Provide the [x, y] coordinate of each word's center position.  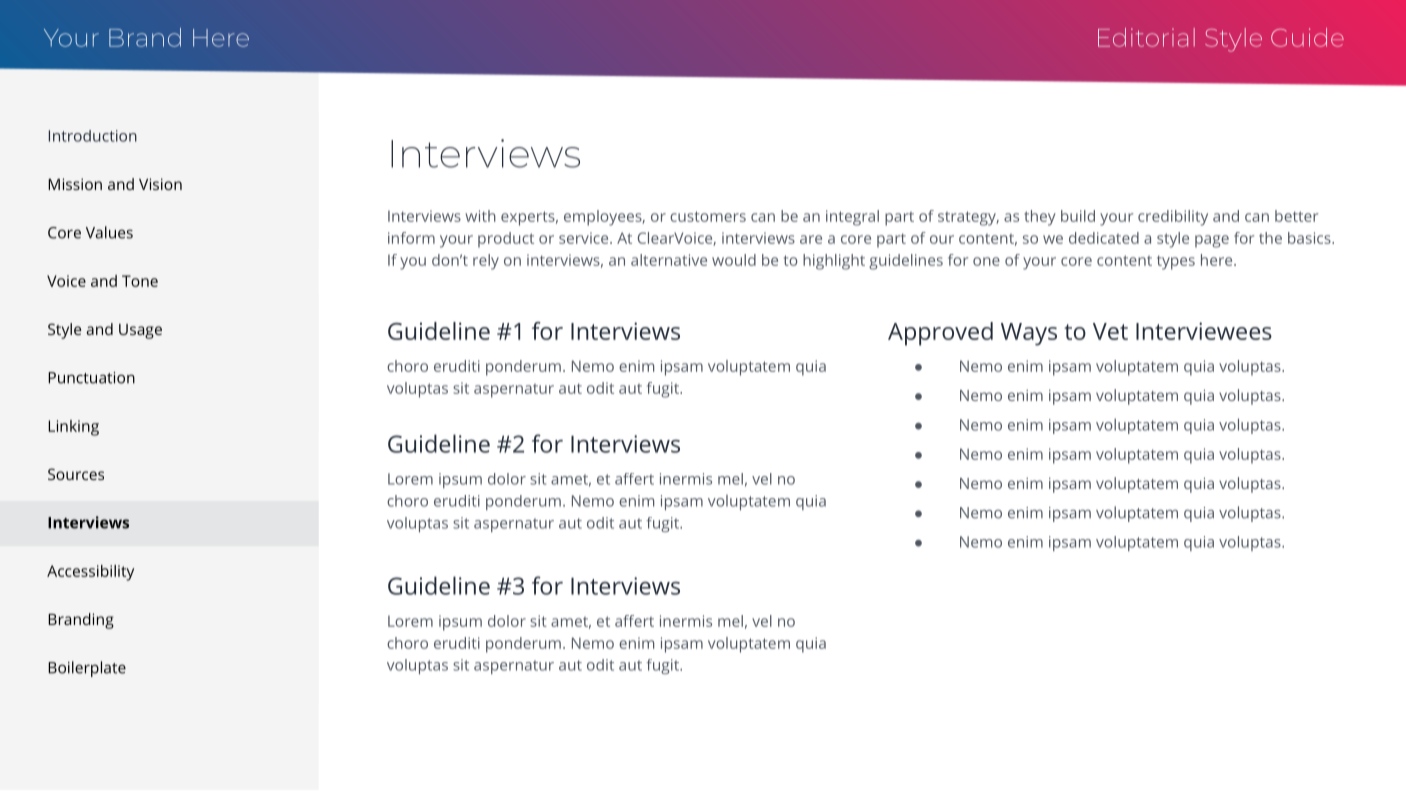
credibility [1173, 218]
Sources [76, 474]
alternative [669, 260]
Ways [1029, 334]
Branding [81, 621]
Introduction [93, 136]
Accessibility [90, 573]
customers [708, 216]
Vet [1110, 331]
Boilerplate [87, 669]
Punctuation [91, 378]
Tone [140, 281]
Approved [940, 334]
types [1176, 262]
